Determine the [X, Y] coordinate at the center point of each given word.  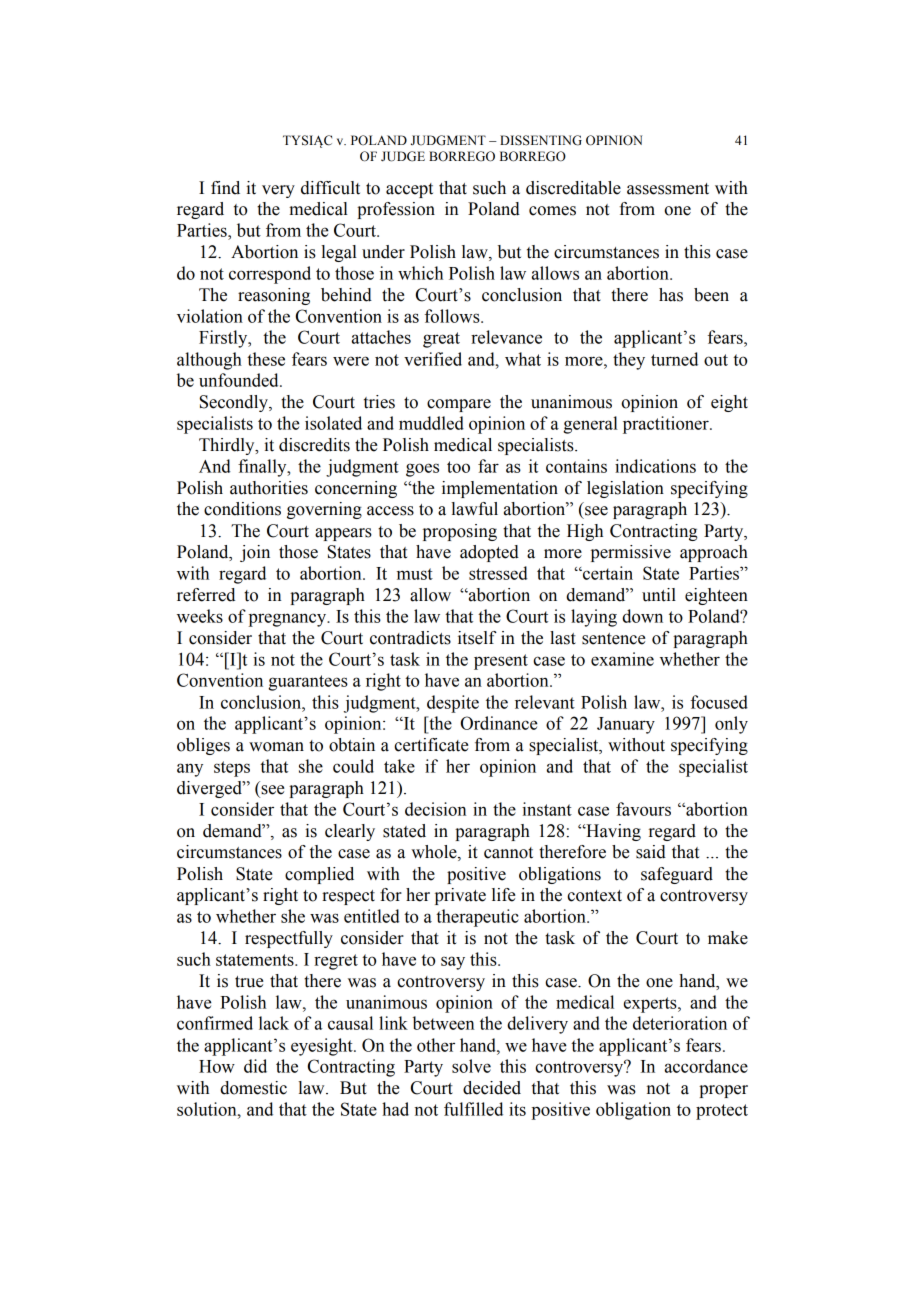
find [225, 188]
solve [471, 1066]
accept [409, 190]
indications [655, 466]
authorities [269, 488]
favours [643, 809]
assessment [668, 189]
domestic [253, 1088]
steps [232, 769]
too [458, 467]
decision [435, 809]
